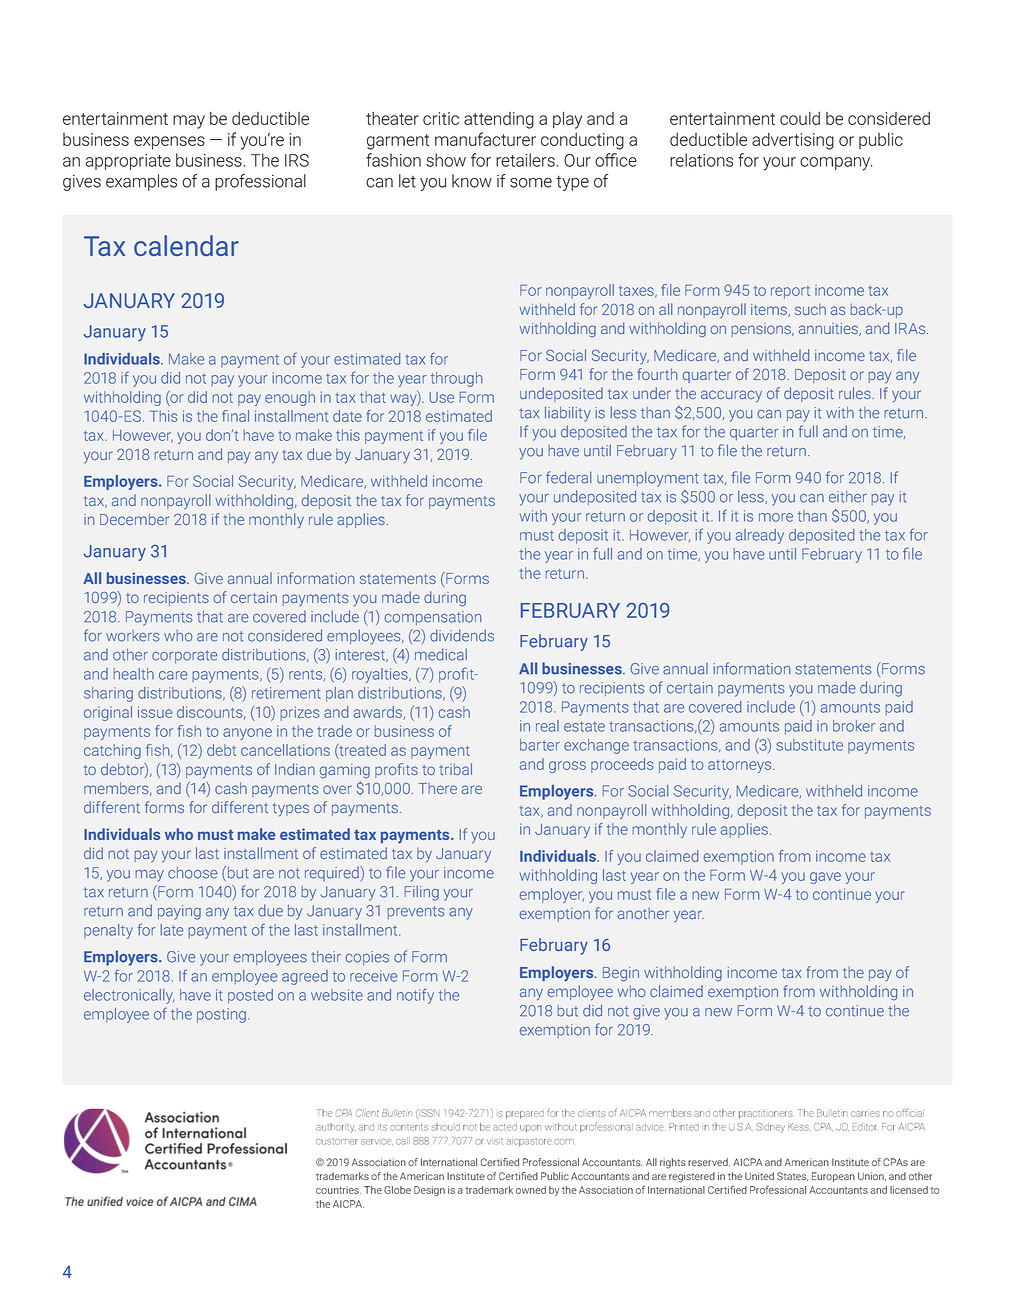 This screenshot has width=1015, height=1312. What do you see at coordinates (825, 878) in the screenshot?
I see `gave` at bounding box center [825, 878].
